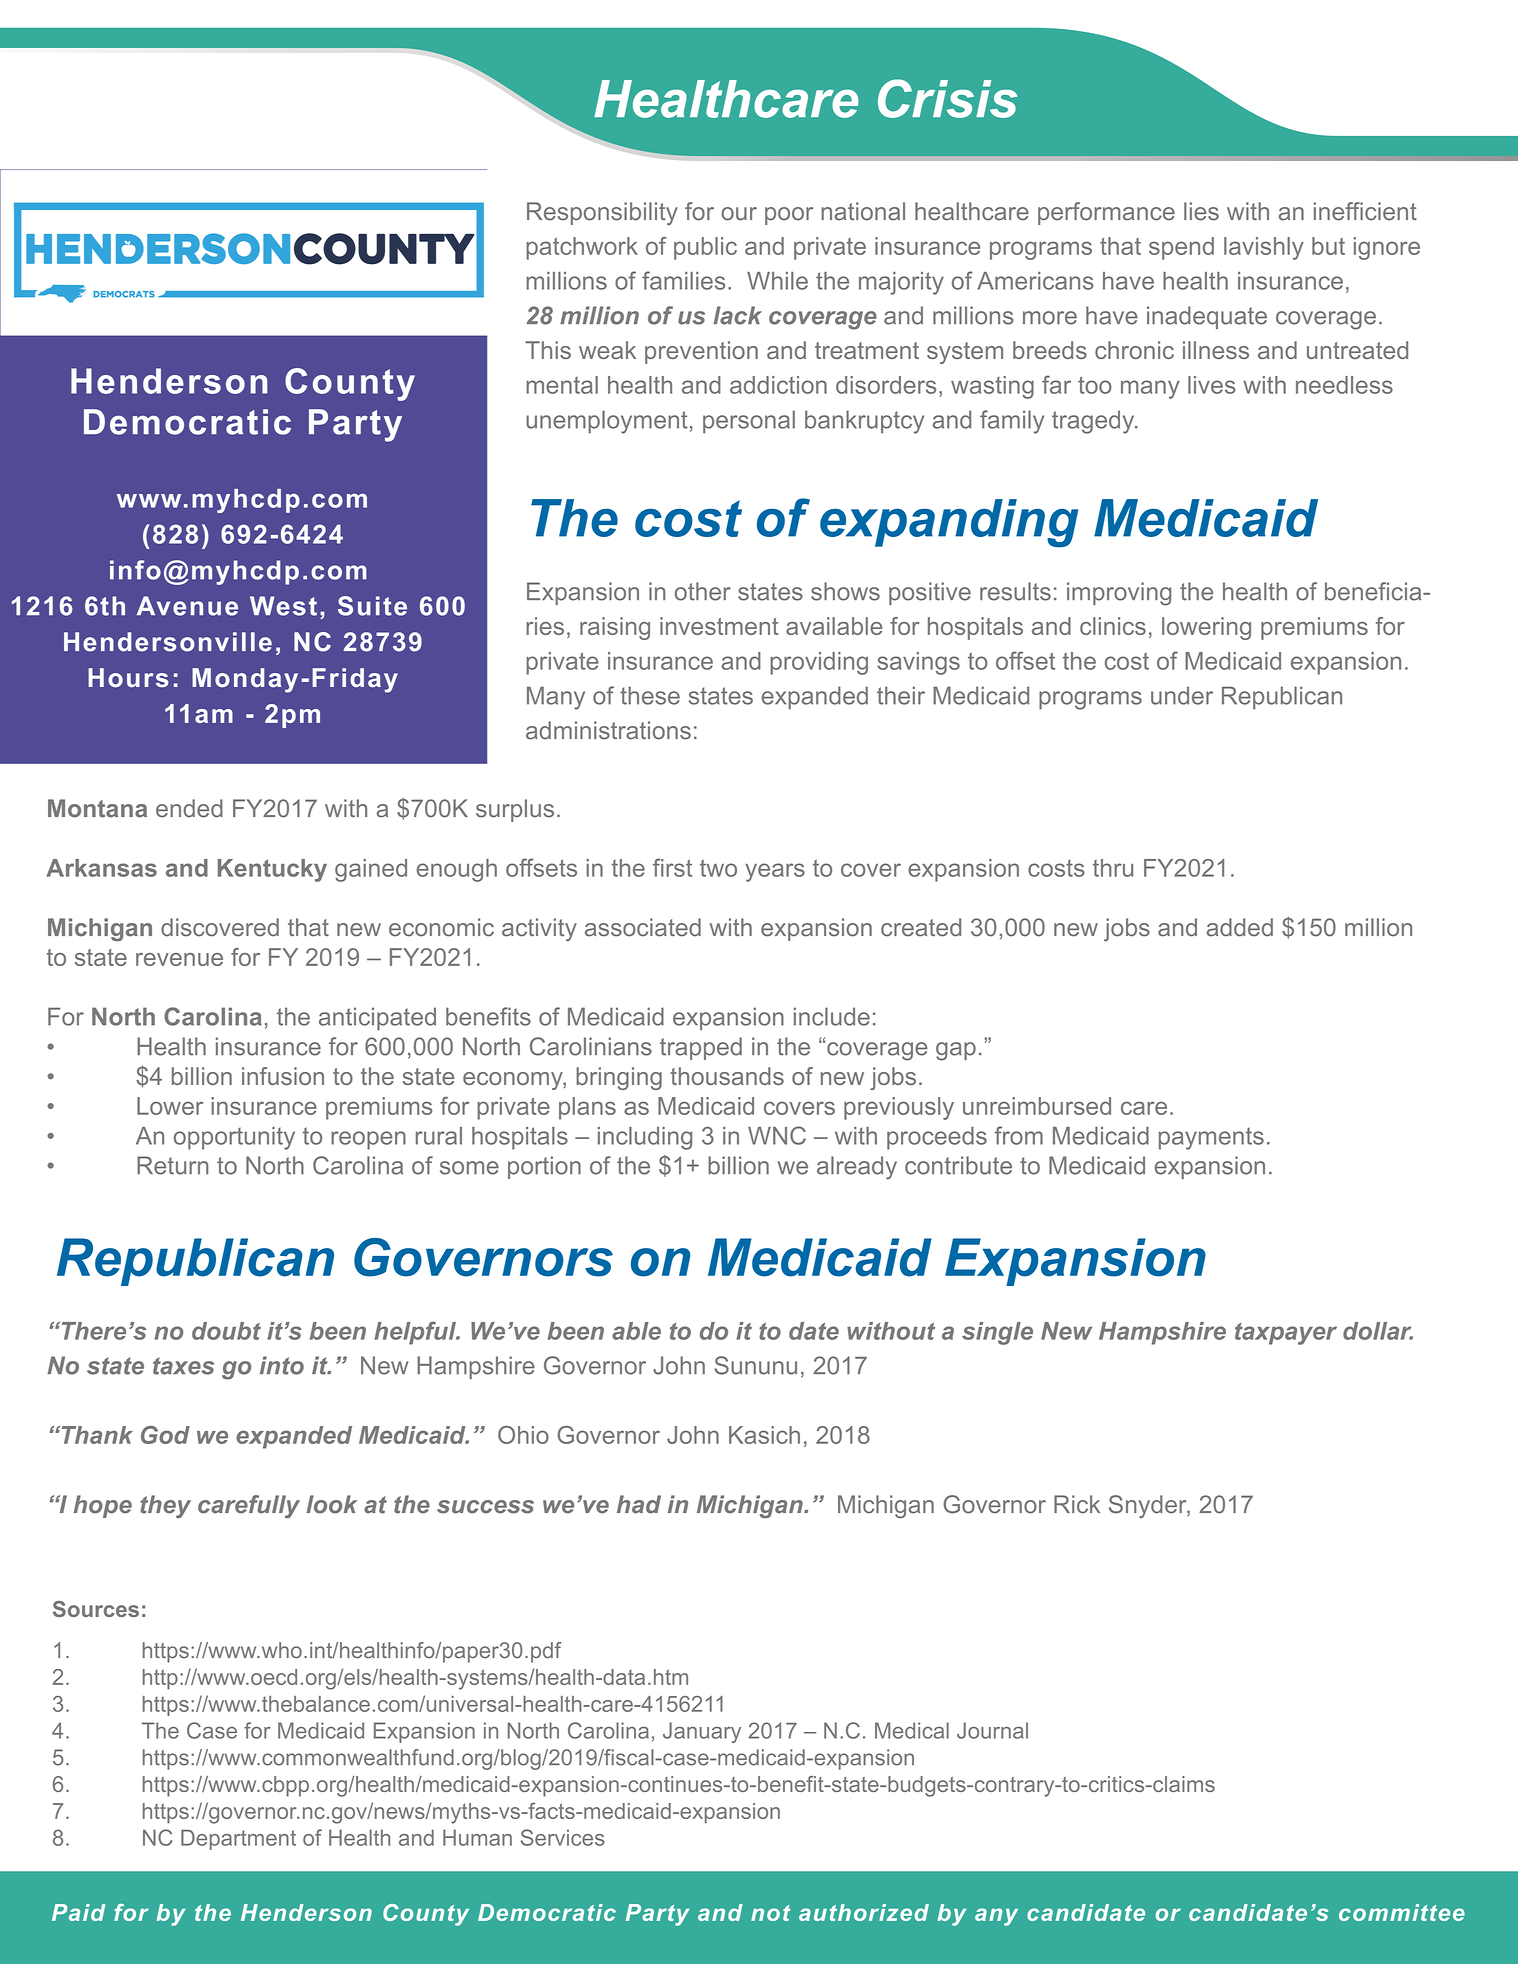 This screenshot has width=1518, height=1964. Describe the element at coordinates (771, 1913) in the screenshot. I see `not` at that location.
